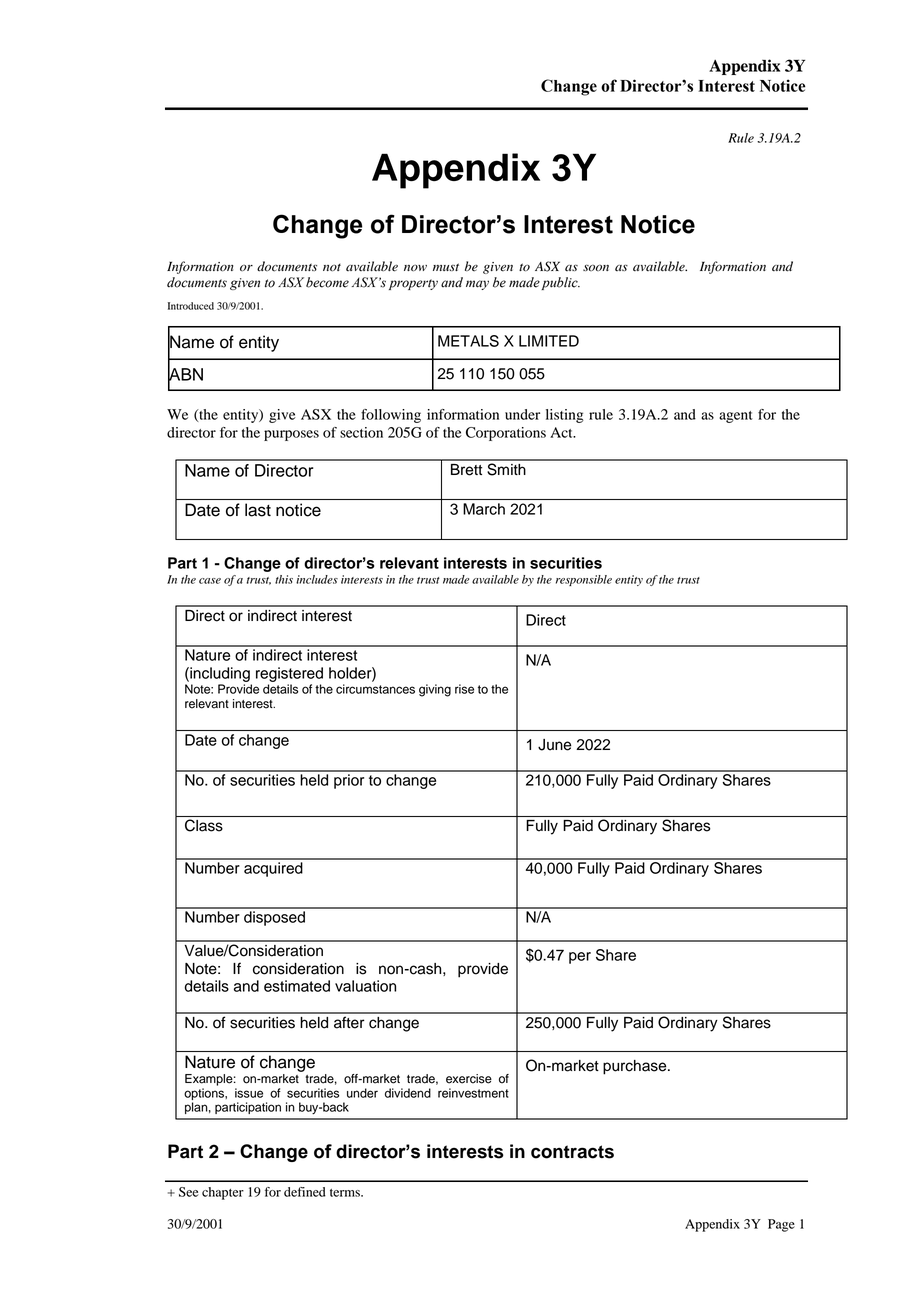  What do you see at coordinates (284, 579) in the screenshot?
I see `this` at bounding box center [284, 579].
